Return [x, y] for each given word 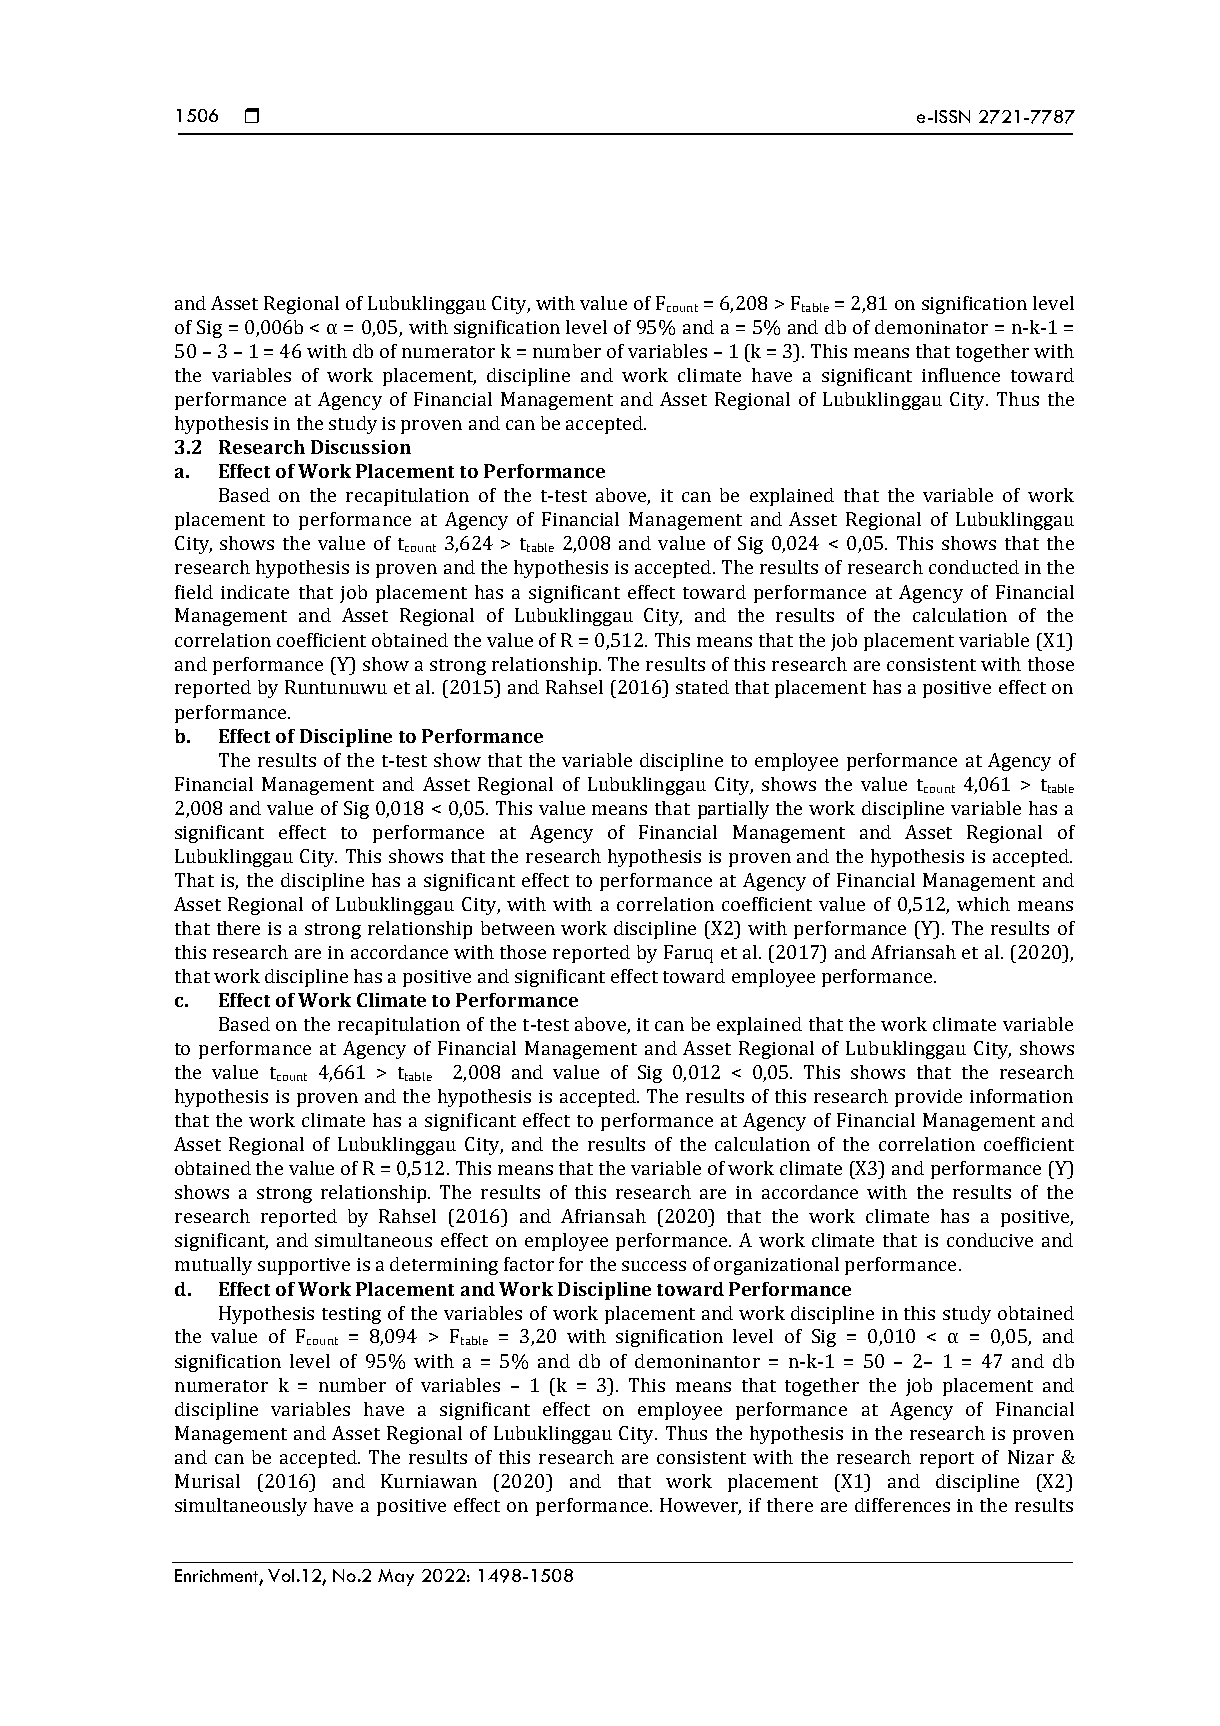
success [654, 1266]
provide [928, 1098]
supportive [304, 1266]
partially [733, 810]
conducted [974, 567]
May [396, 1577]
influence [961, 375]
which [983, 904]
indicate [255, 592]
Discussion [361, 447]
